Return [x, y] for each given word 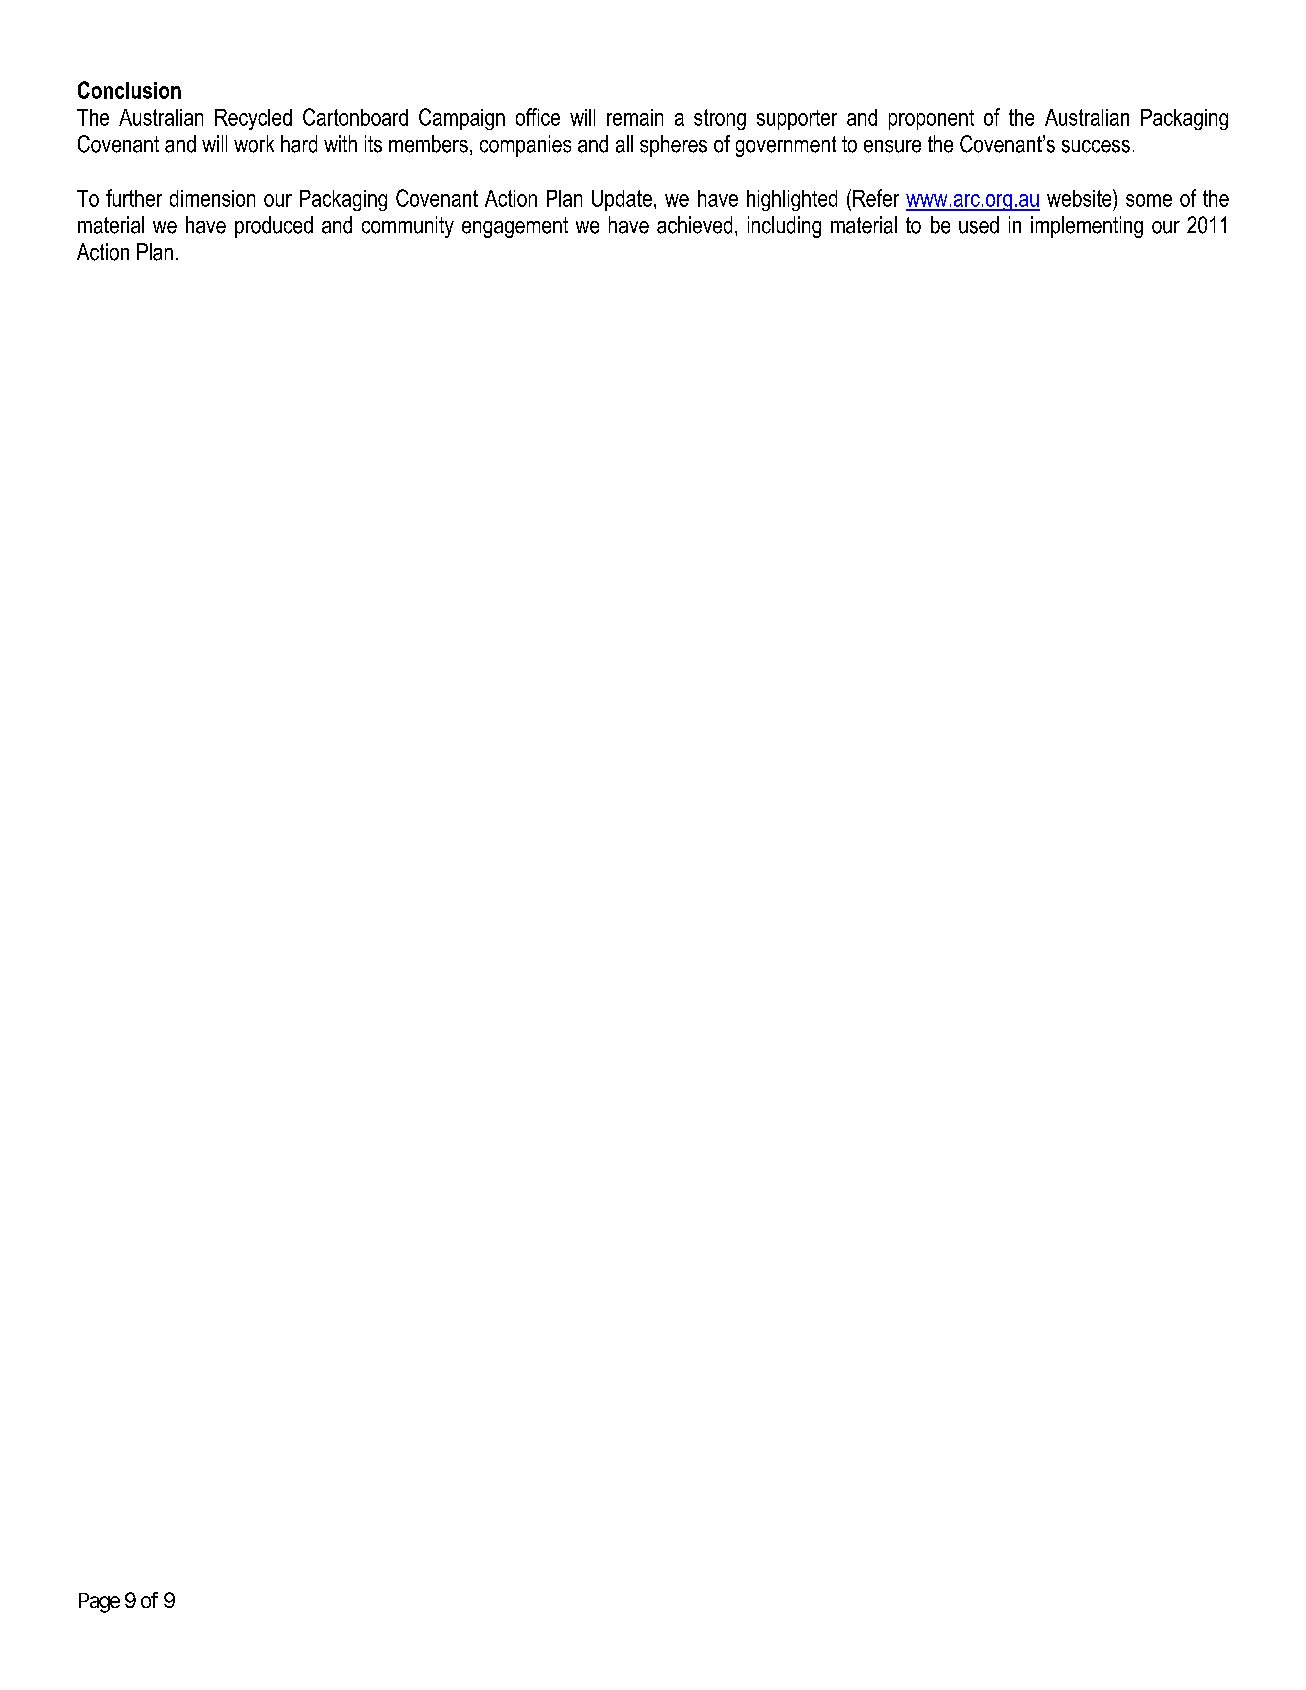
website [1080, 198]
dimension [212, 198]
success [1096, 146]
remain [635, 117]
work [254, 144]
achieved [694, 225]
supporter [797, 120]
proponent [931, 120]
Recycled [253, 119]
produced [274, 227]
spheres [673, 146]
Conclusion [129, 90]
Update [622, 200]
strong [720, 119]
